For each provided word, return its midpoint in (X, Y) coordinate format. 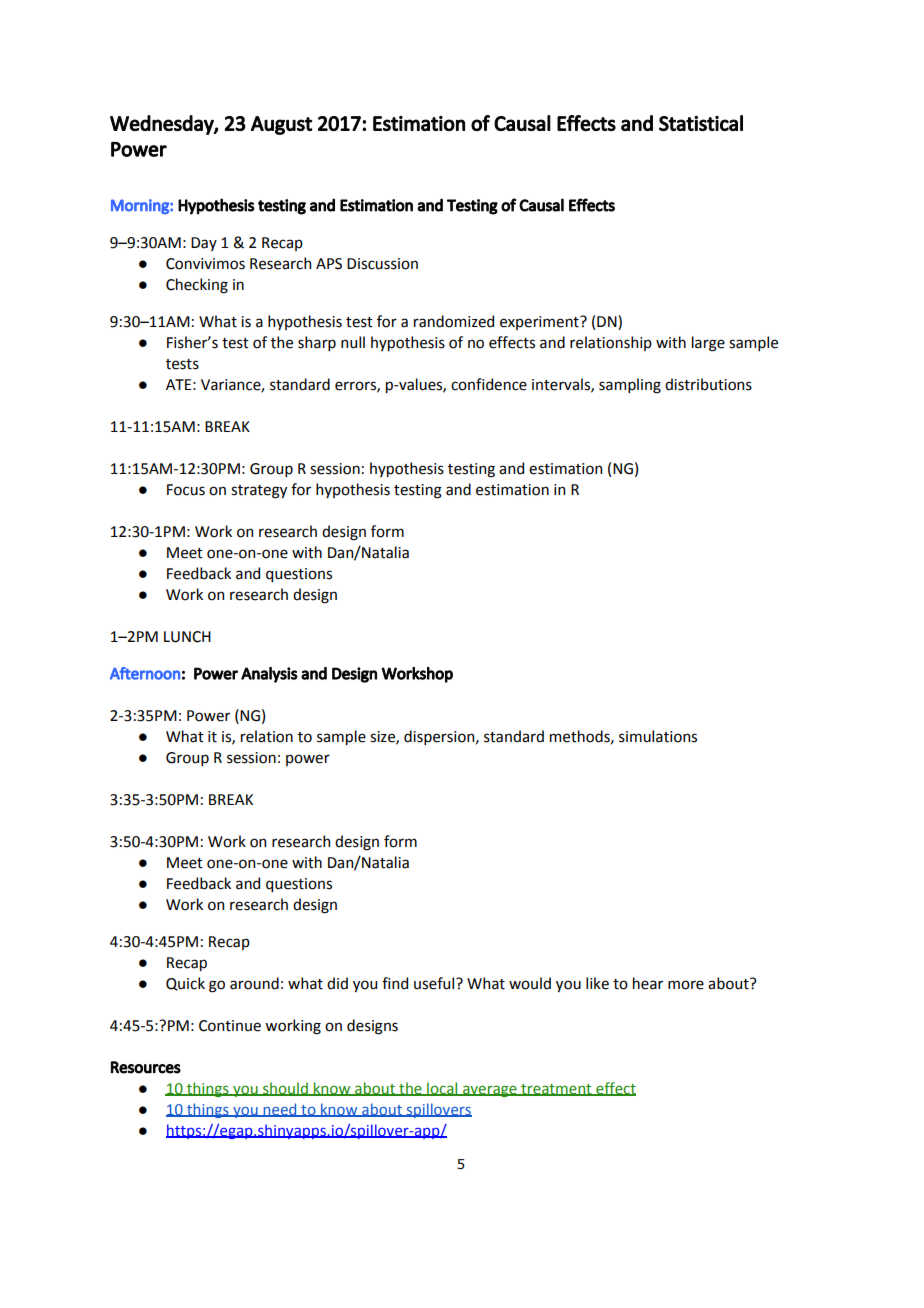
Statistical (701, 123)
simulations (658, 736)
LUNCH (187, 637)
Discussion (382, 264)
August (281, 125)
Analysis (269, 675)
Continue (230, 1026)
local (442, 1089)
